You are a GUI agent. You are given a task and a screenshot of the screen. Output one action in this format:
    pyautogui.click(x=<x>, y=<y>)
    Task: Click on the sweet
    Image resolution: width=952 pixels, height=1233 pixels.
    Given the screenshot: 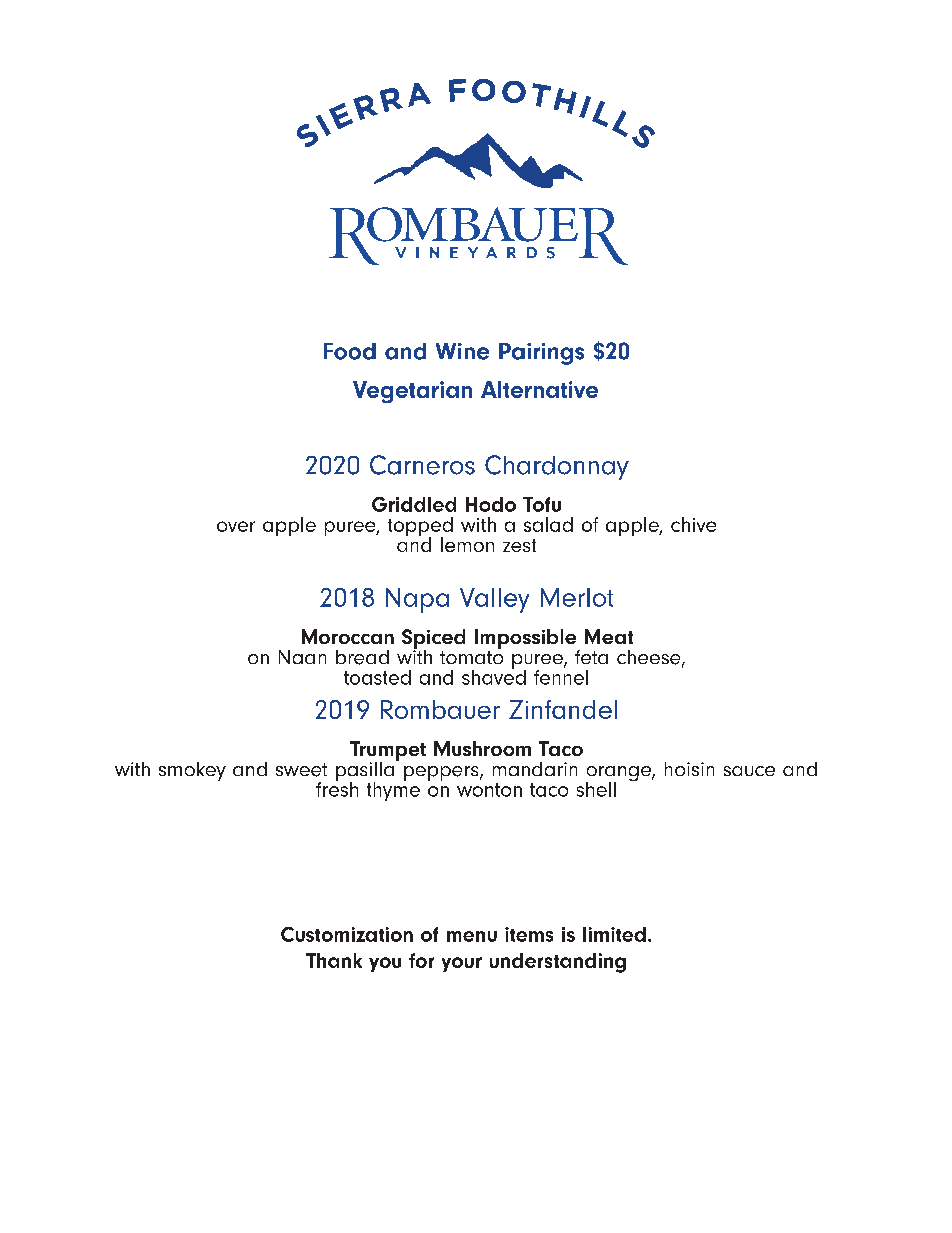 What is the action you would take?
    pyautogui.click(x=301, y=770)
